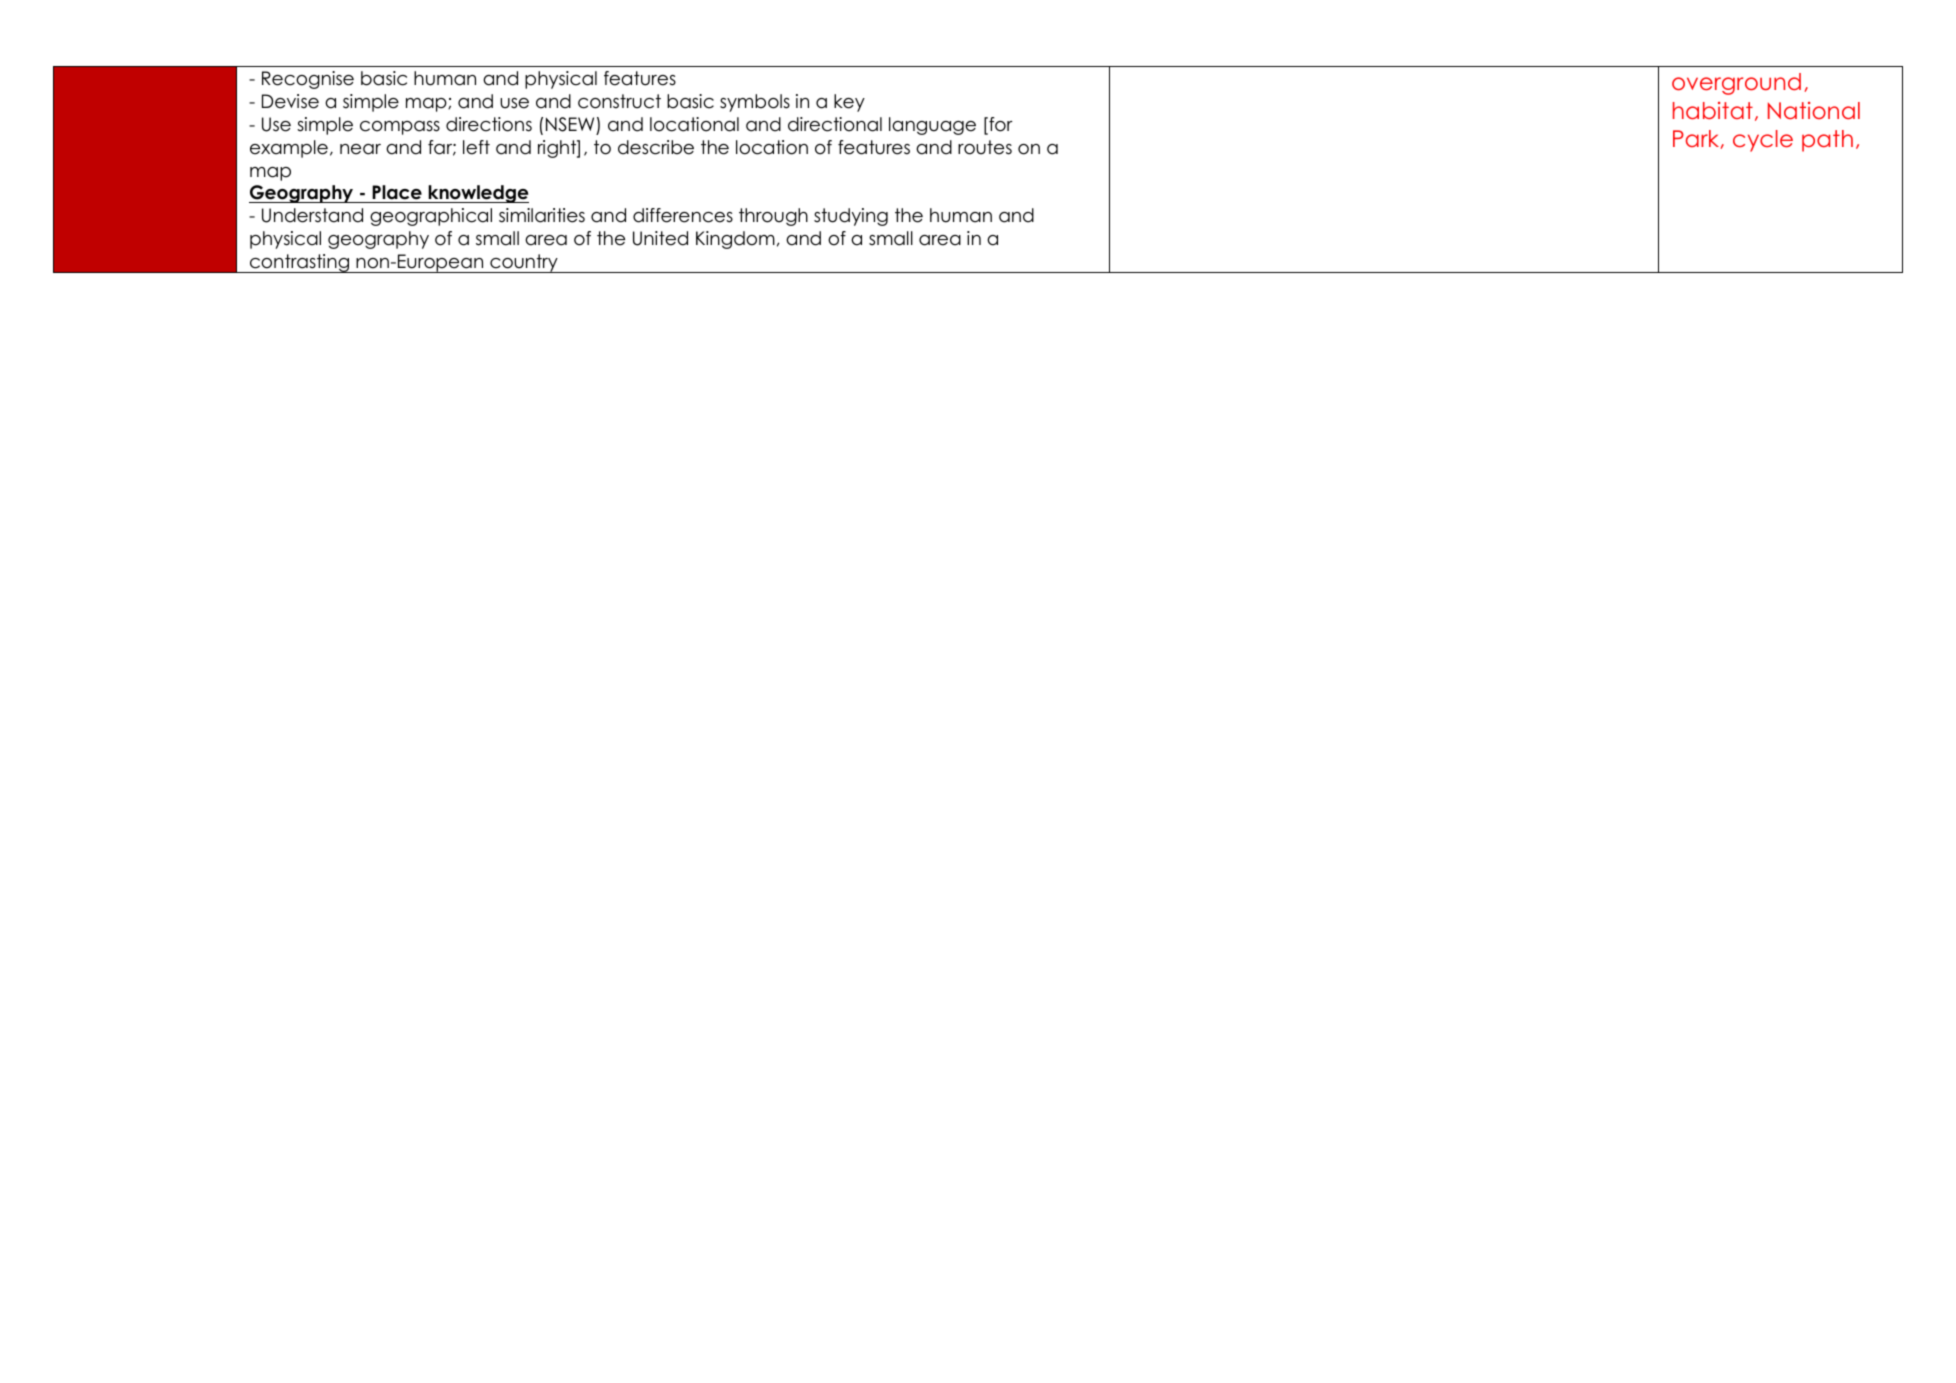  Describe the element at coordinates (308, 80) in the document. I see `Recognise` at that location.
